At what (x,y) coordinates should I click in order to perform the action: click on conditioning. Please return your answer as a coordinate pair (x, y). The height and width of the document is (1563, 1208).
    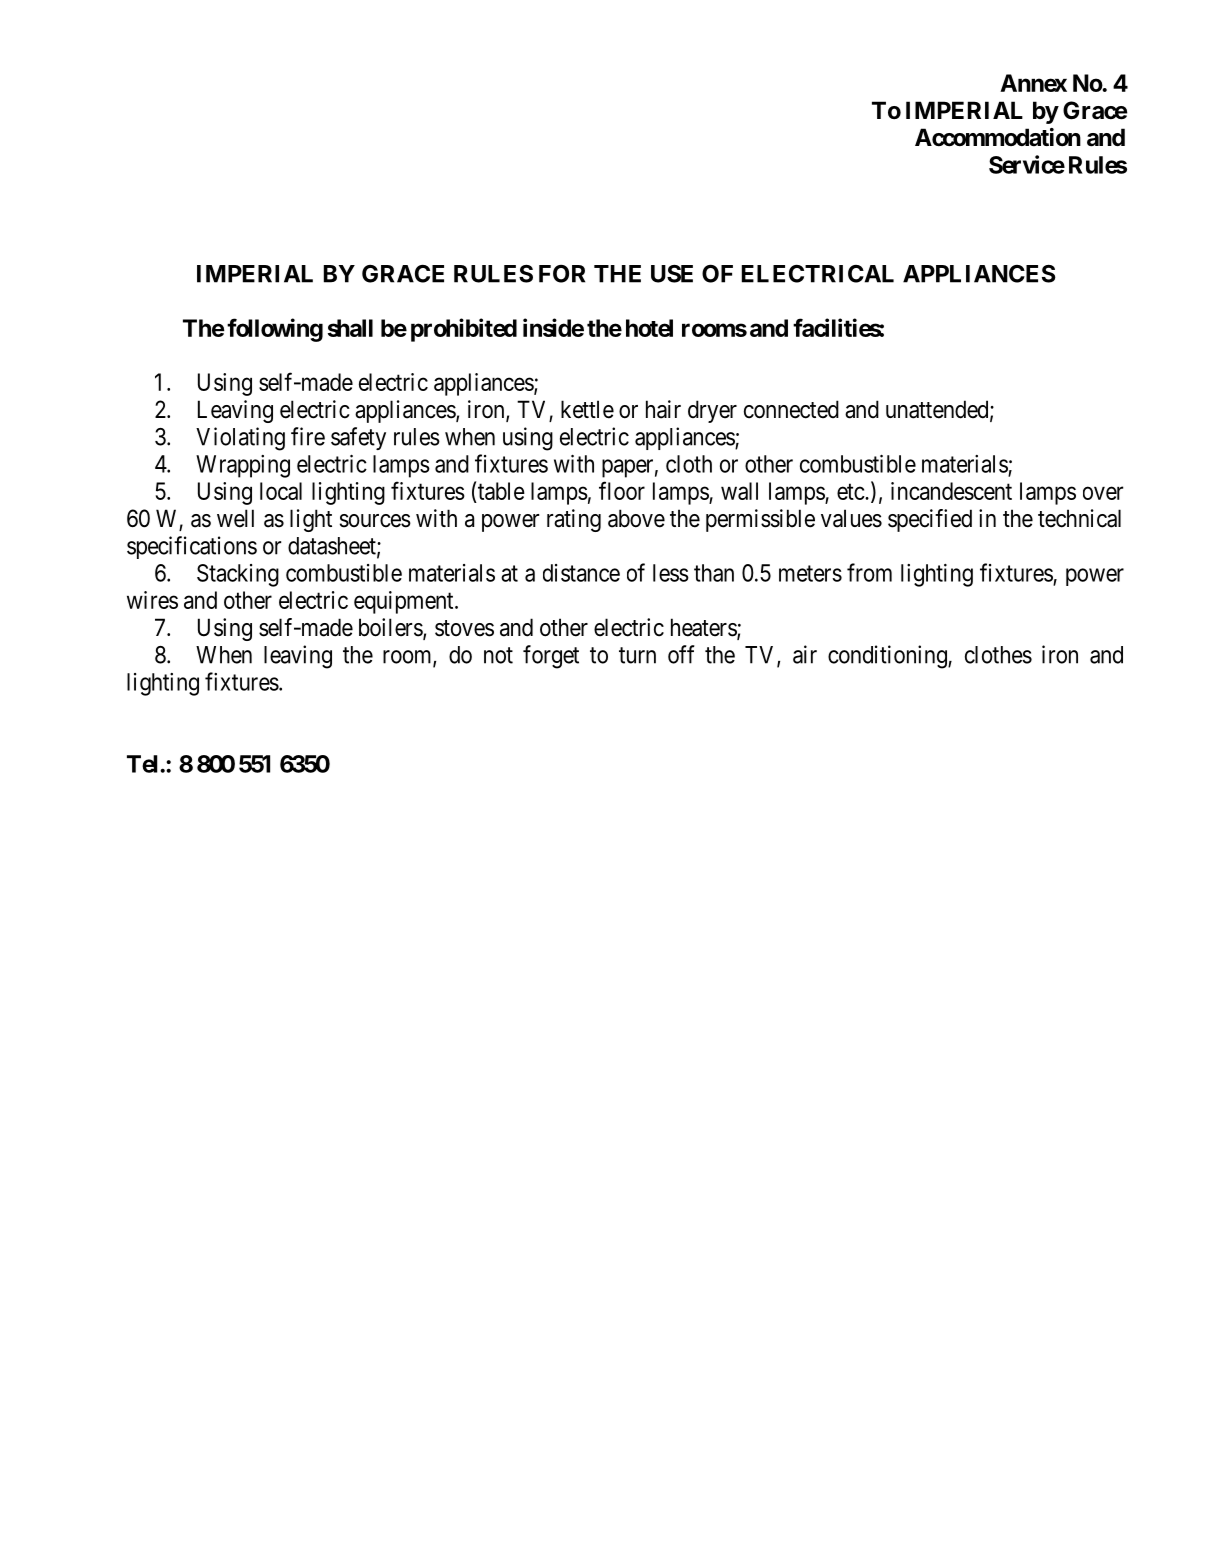
    Looking at the image, I should click on (888, 657).
